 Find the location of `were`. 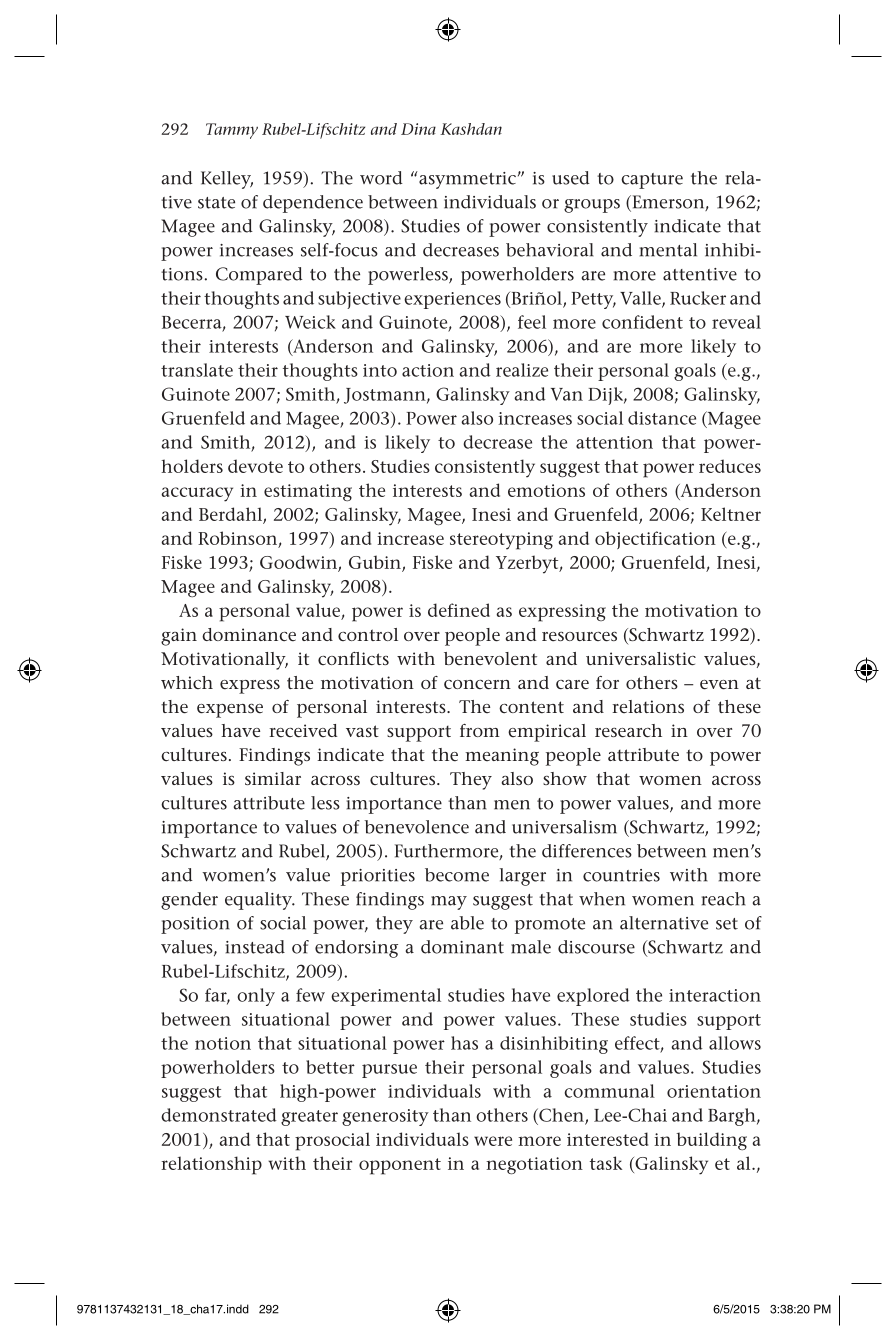

were is located at coordinates (493, 1141).
